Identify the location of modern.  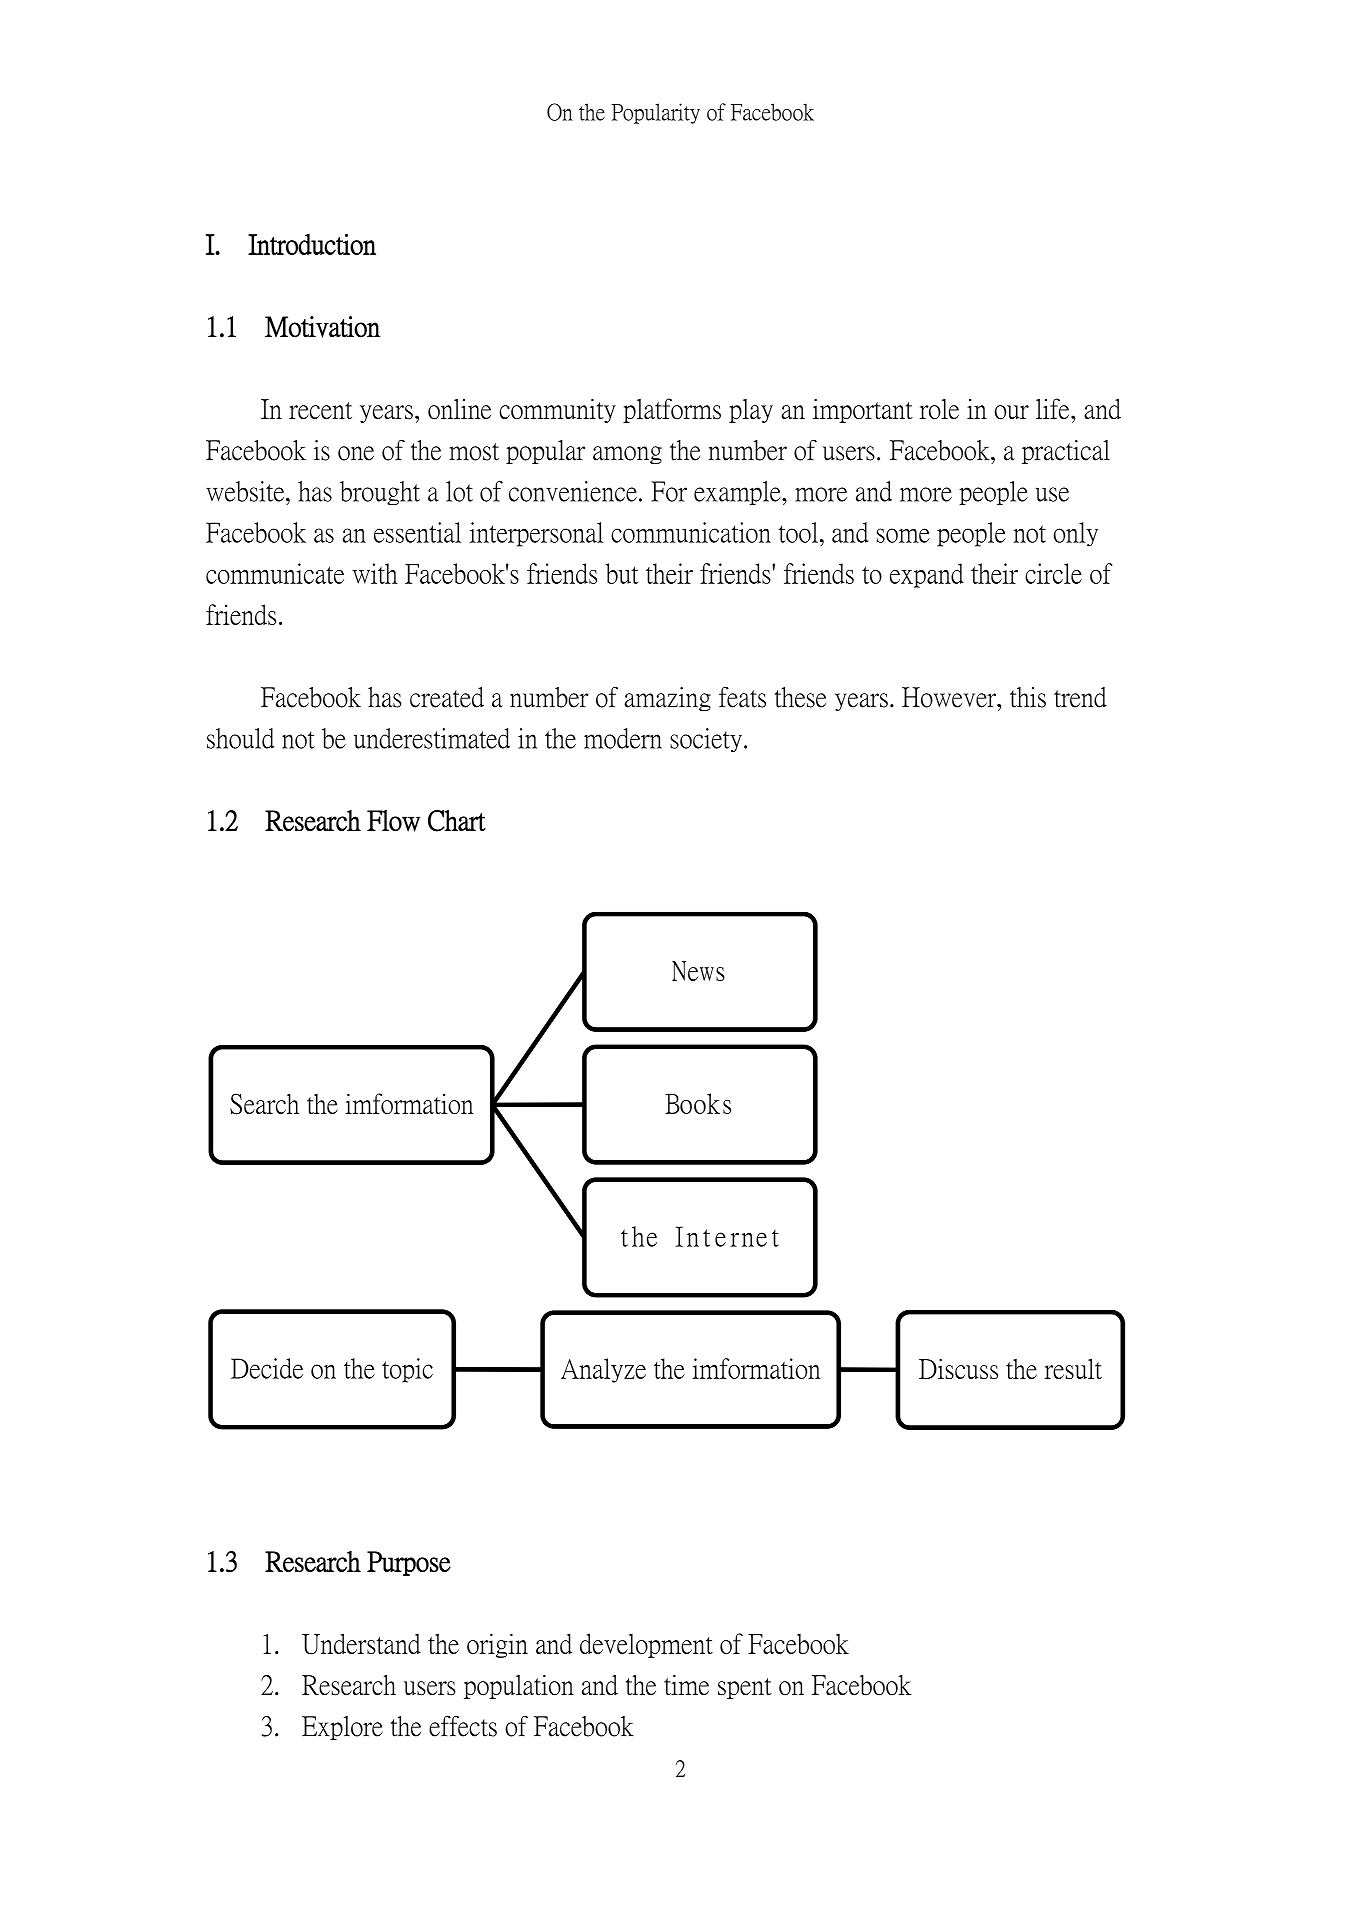
(623, 738).
